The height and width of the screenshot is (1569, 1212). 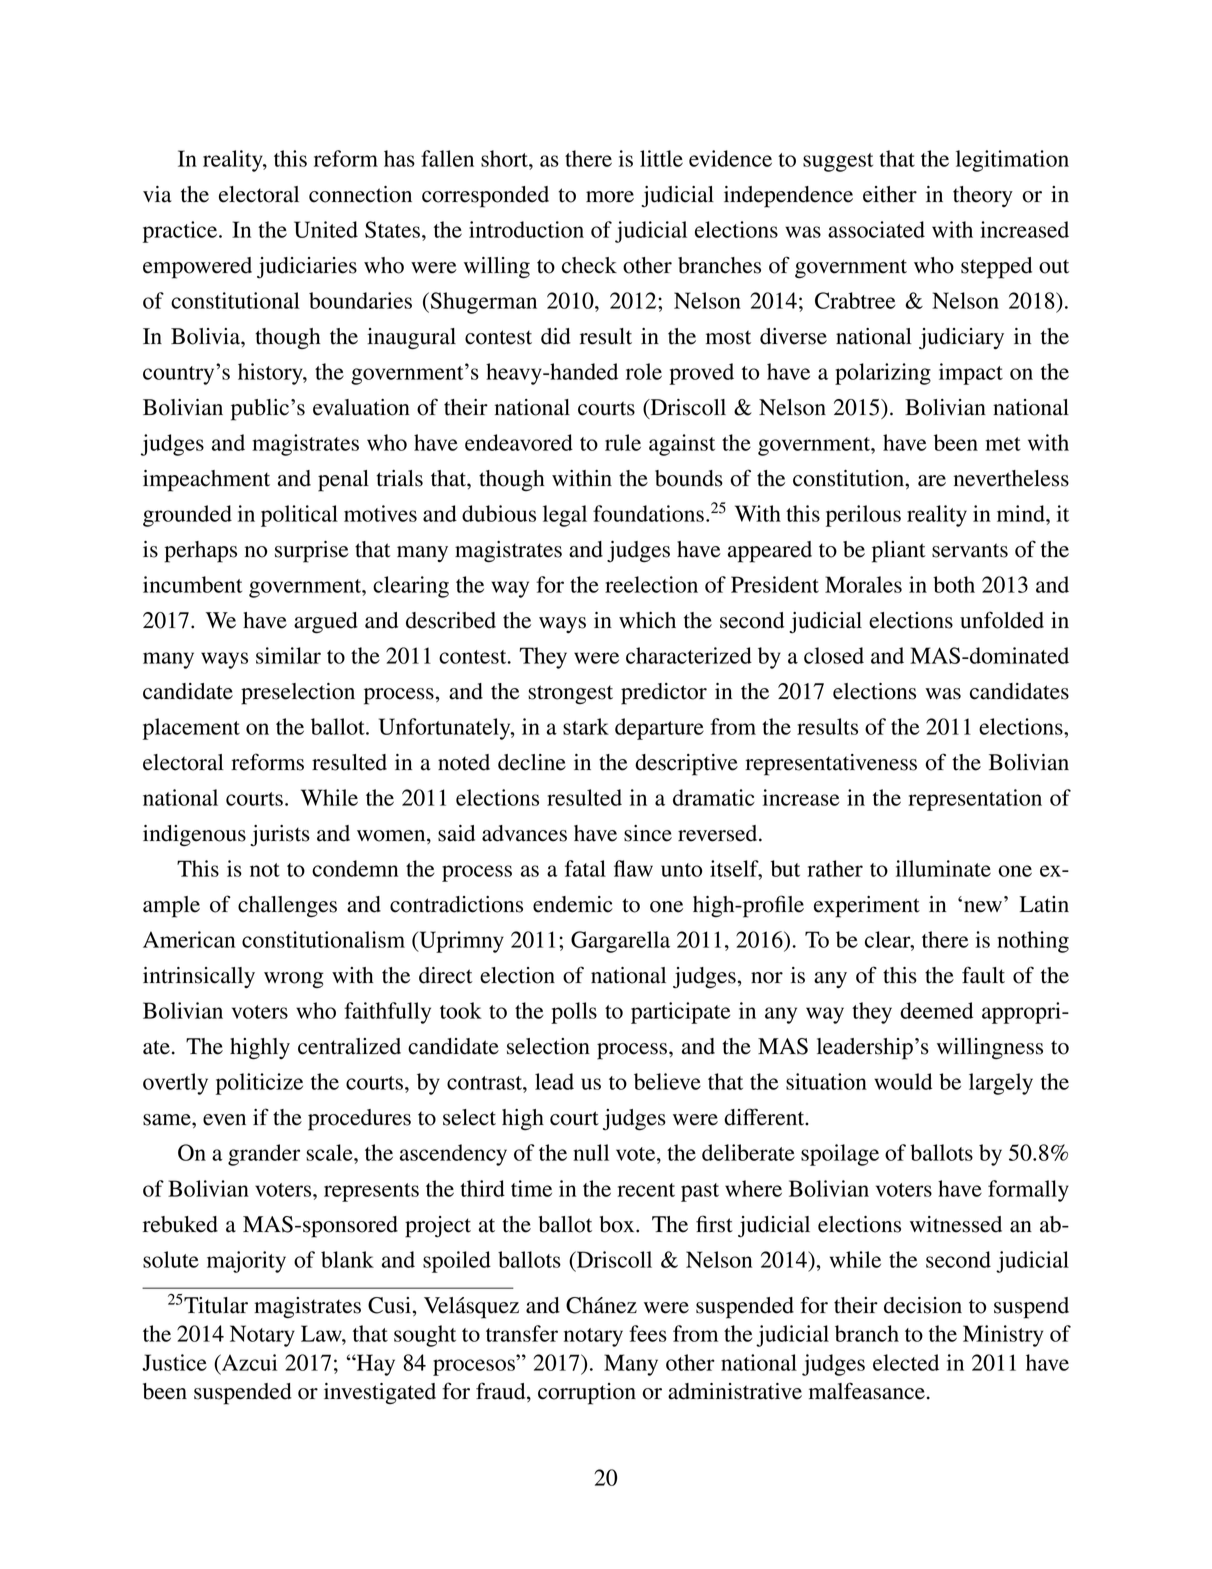 I want to click on United, so click(x=326, y=229).
